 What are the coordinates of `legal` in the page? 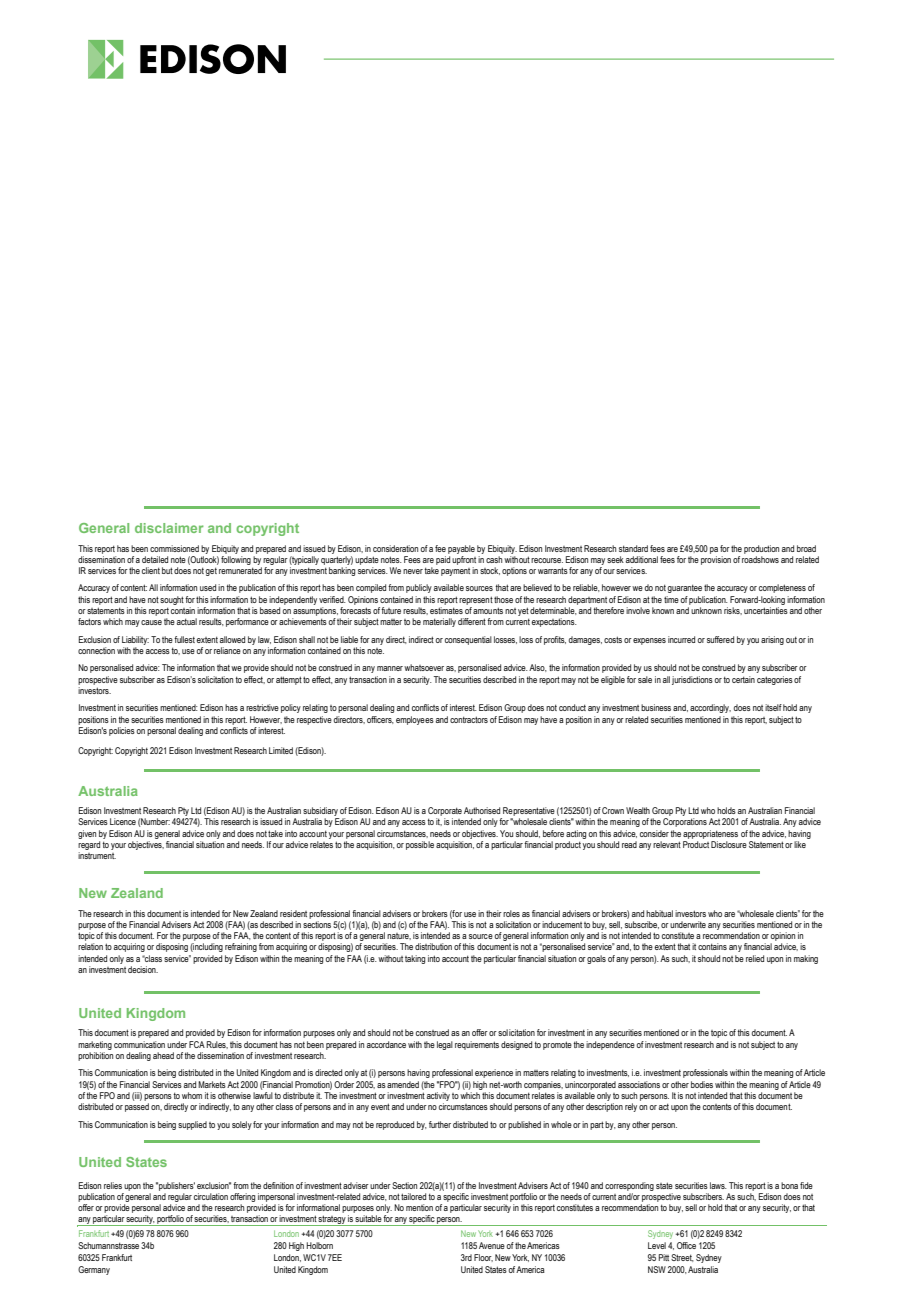 It's located at (445, 1045).
